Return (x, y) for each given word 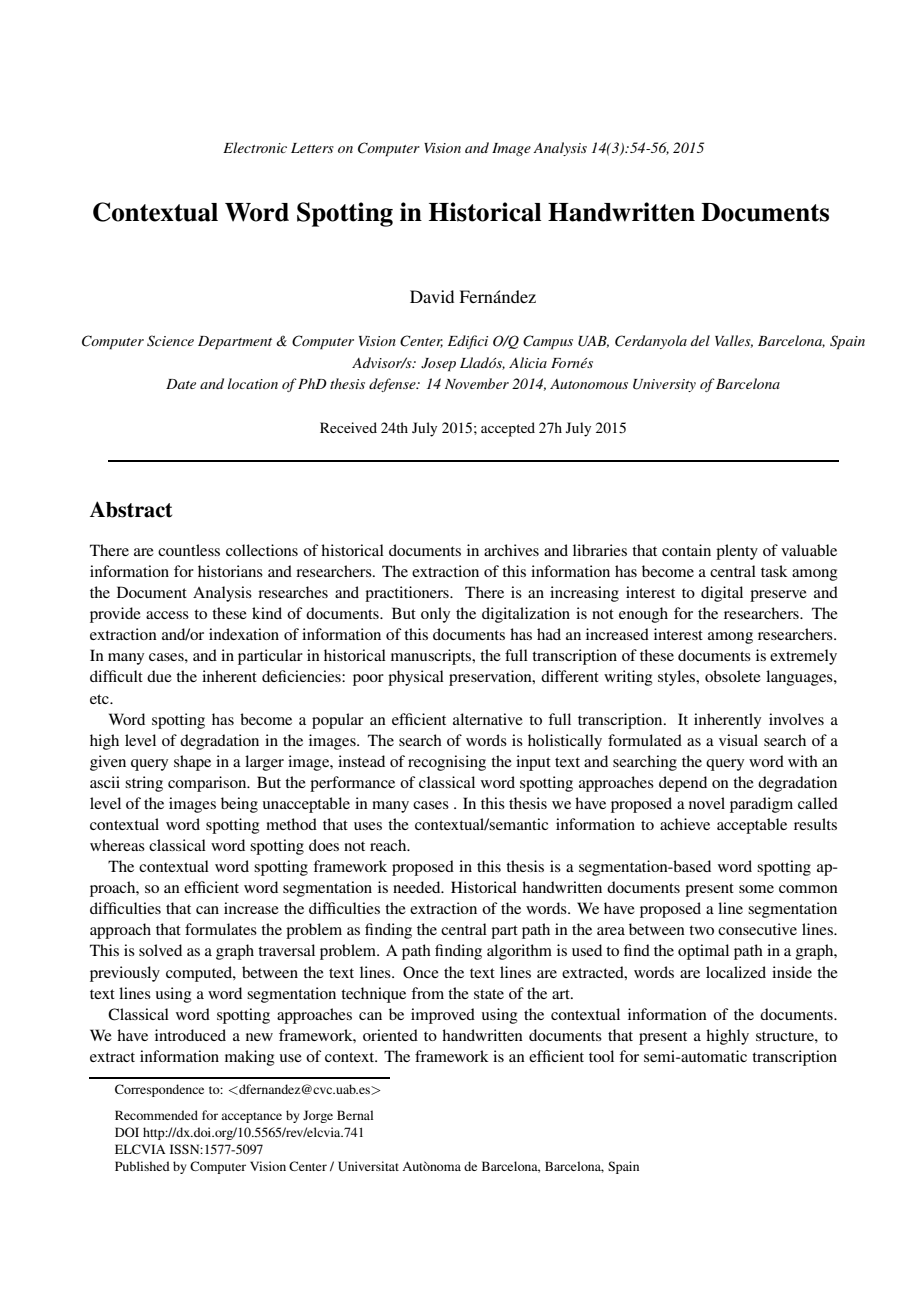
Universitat (368, 1166)
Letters (312, 148)
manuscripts (432, 657)
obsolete (733, 676)
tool (601, 1056)
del (700, 340)
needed (418, 887)
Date (181, 384)
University (664, 385)
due (159, 676)
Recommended (156, 1115)
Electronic (255, 147)
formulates (221, 929)
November (477, 383)
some (756, 889)
